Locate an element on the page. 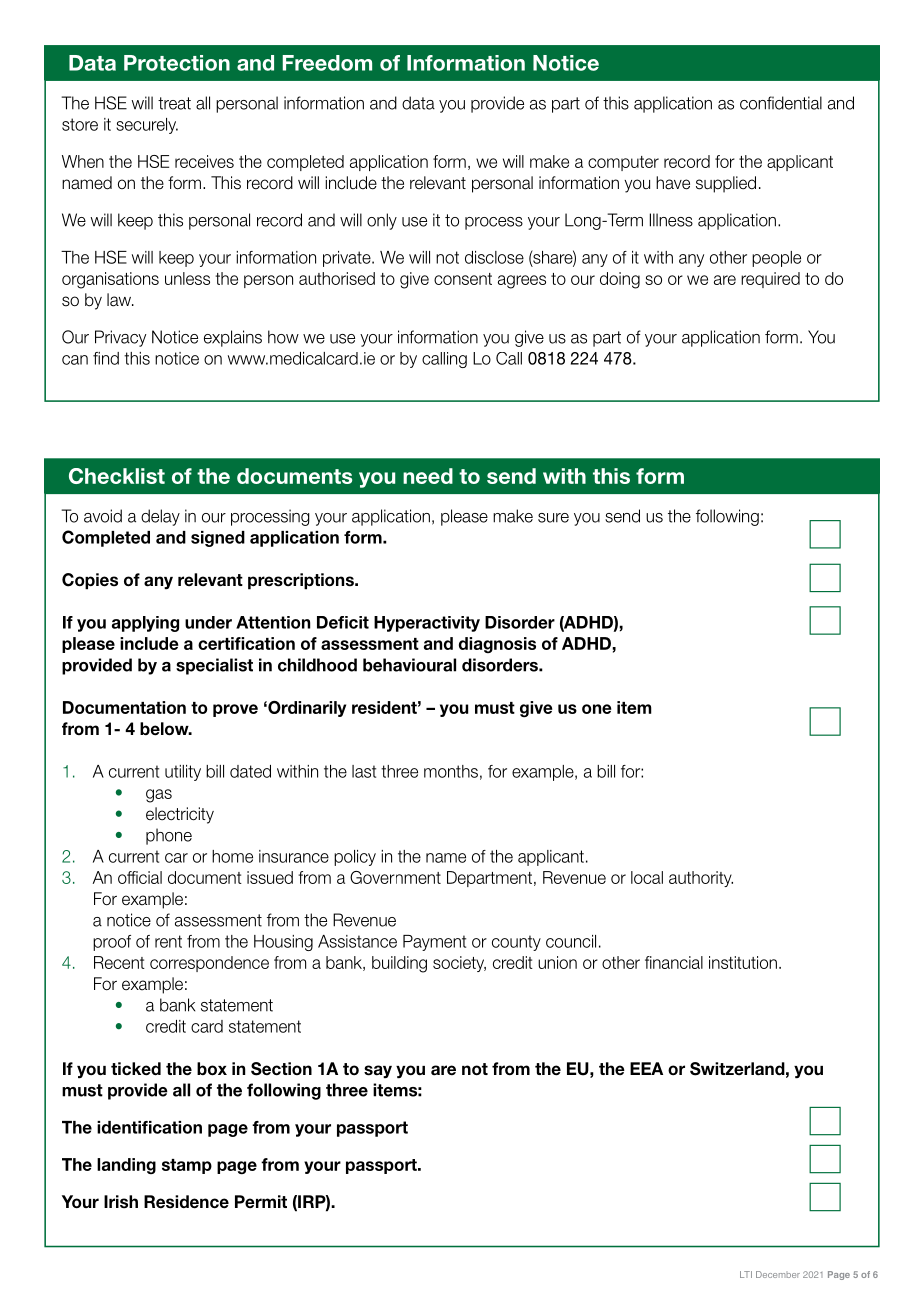  Residence is located at coordinates (186, 1202).
